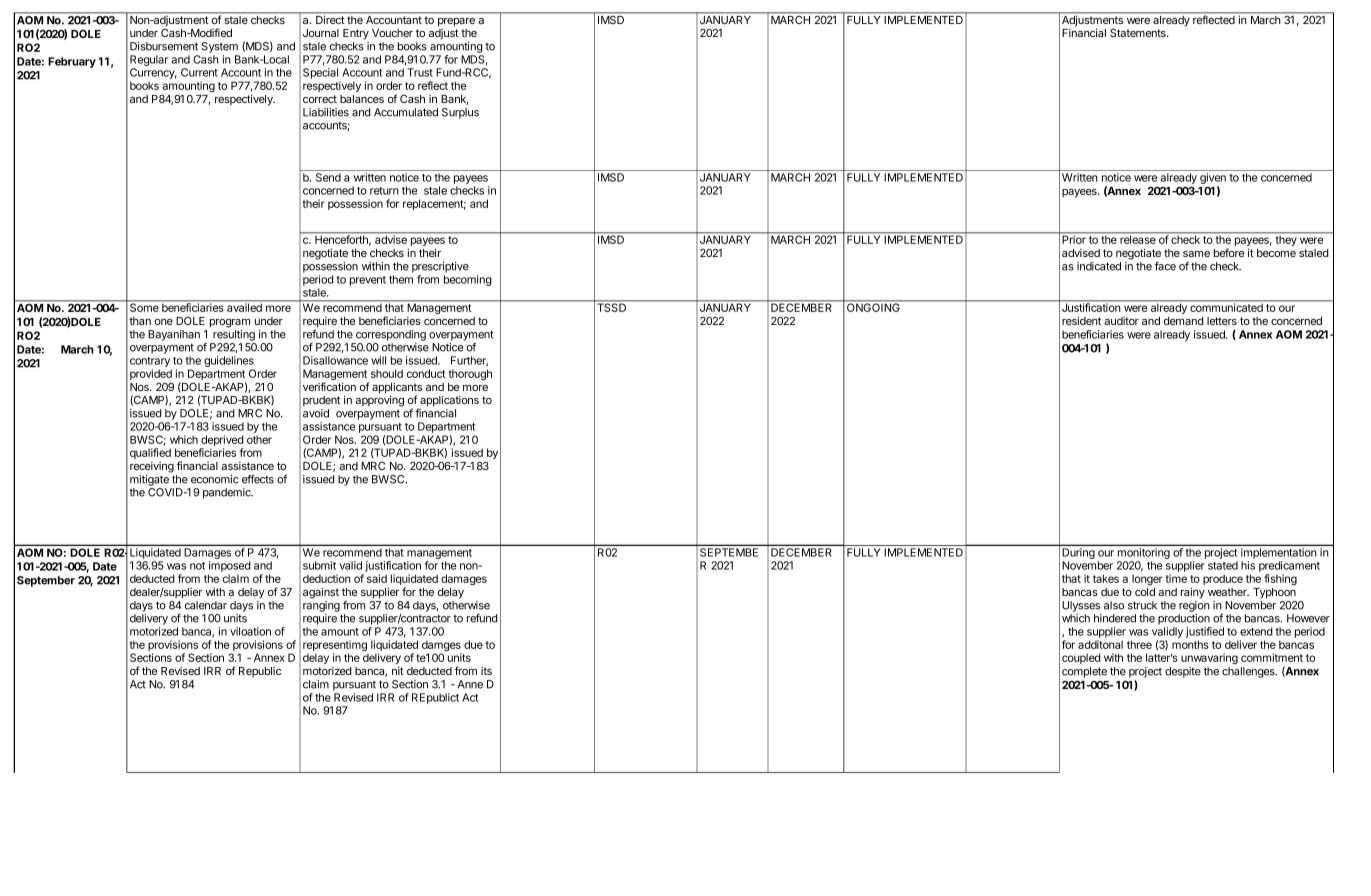 This screenshot has width=1371, height=896. What do you see at coordinates (219, 47) in the screenshot?
I see `System` at bounding box center [219, 47].
